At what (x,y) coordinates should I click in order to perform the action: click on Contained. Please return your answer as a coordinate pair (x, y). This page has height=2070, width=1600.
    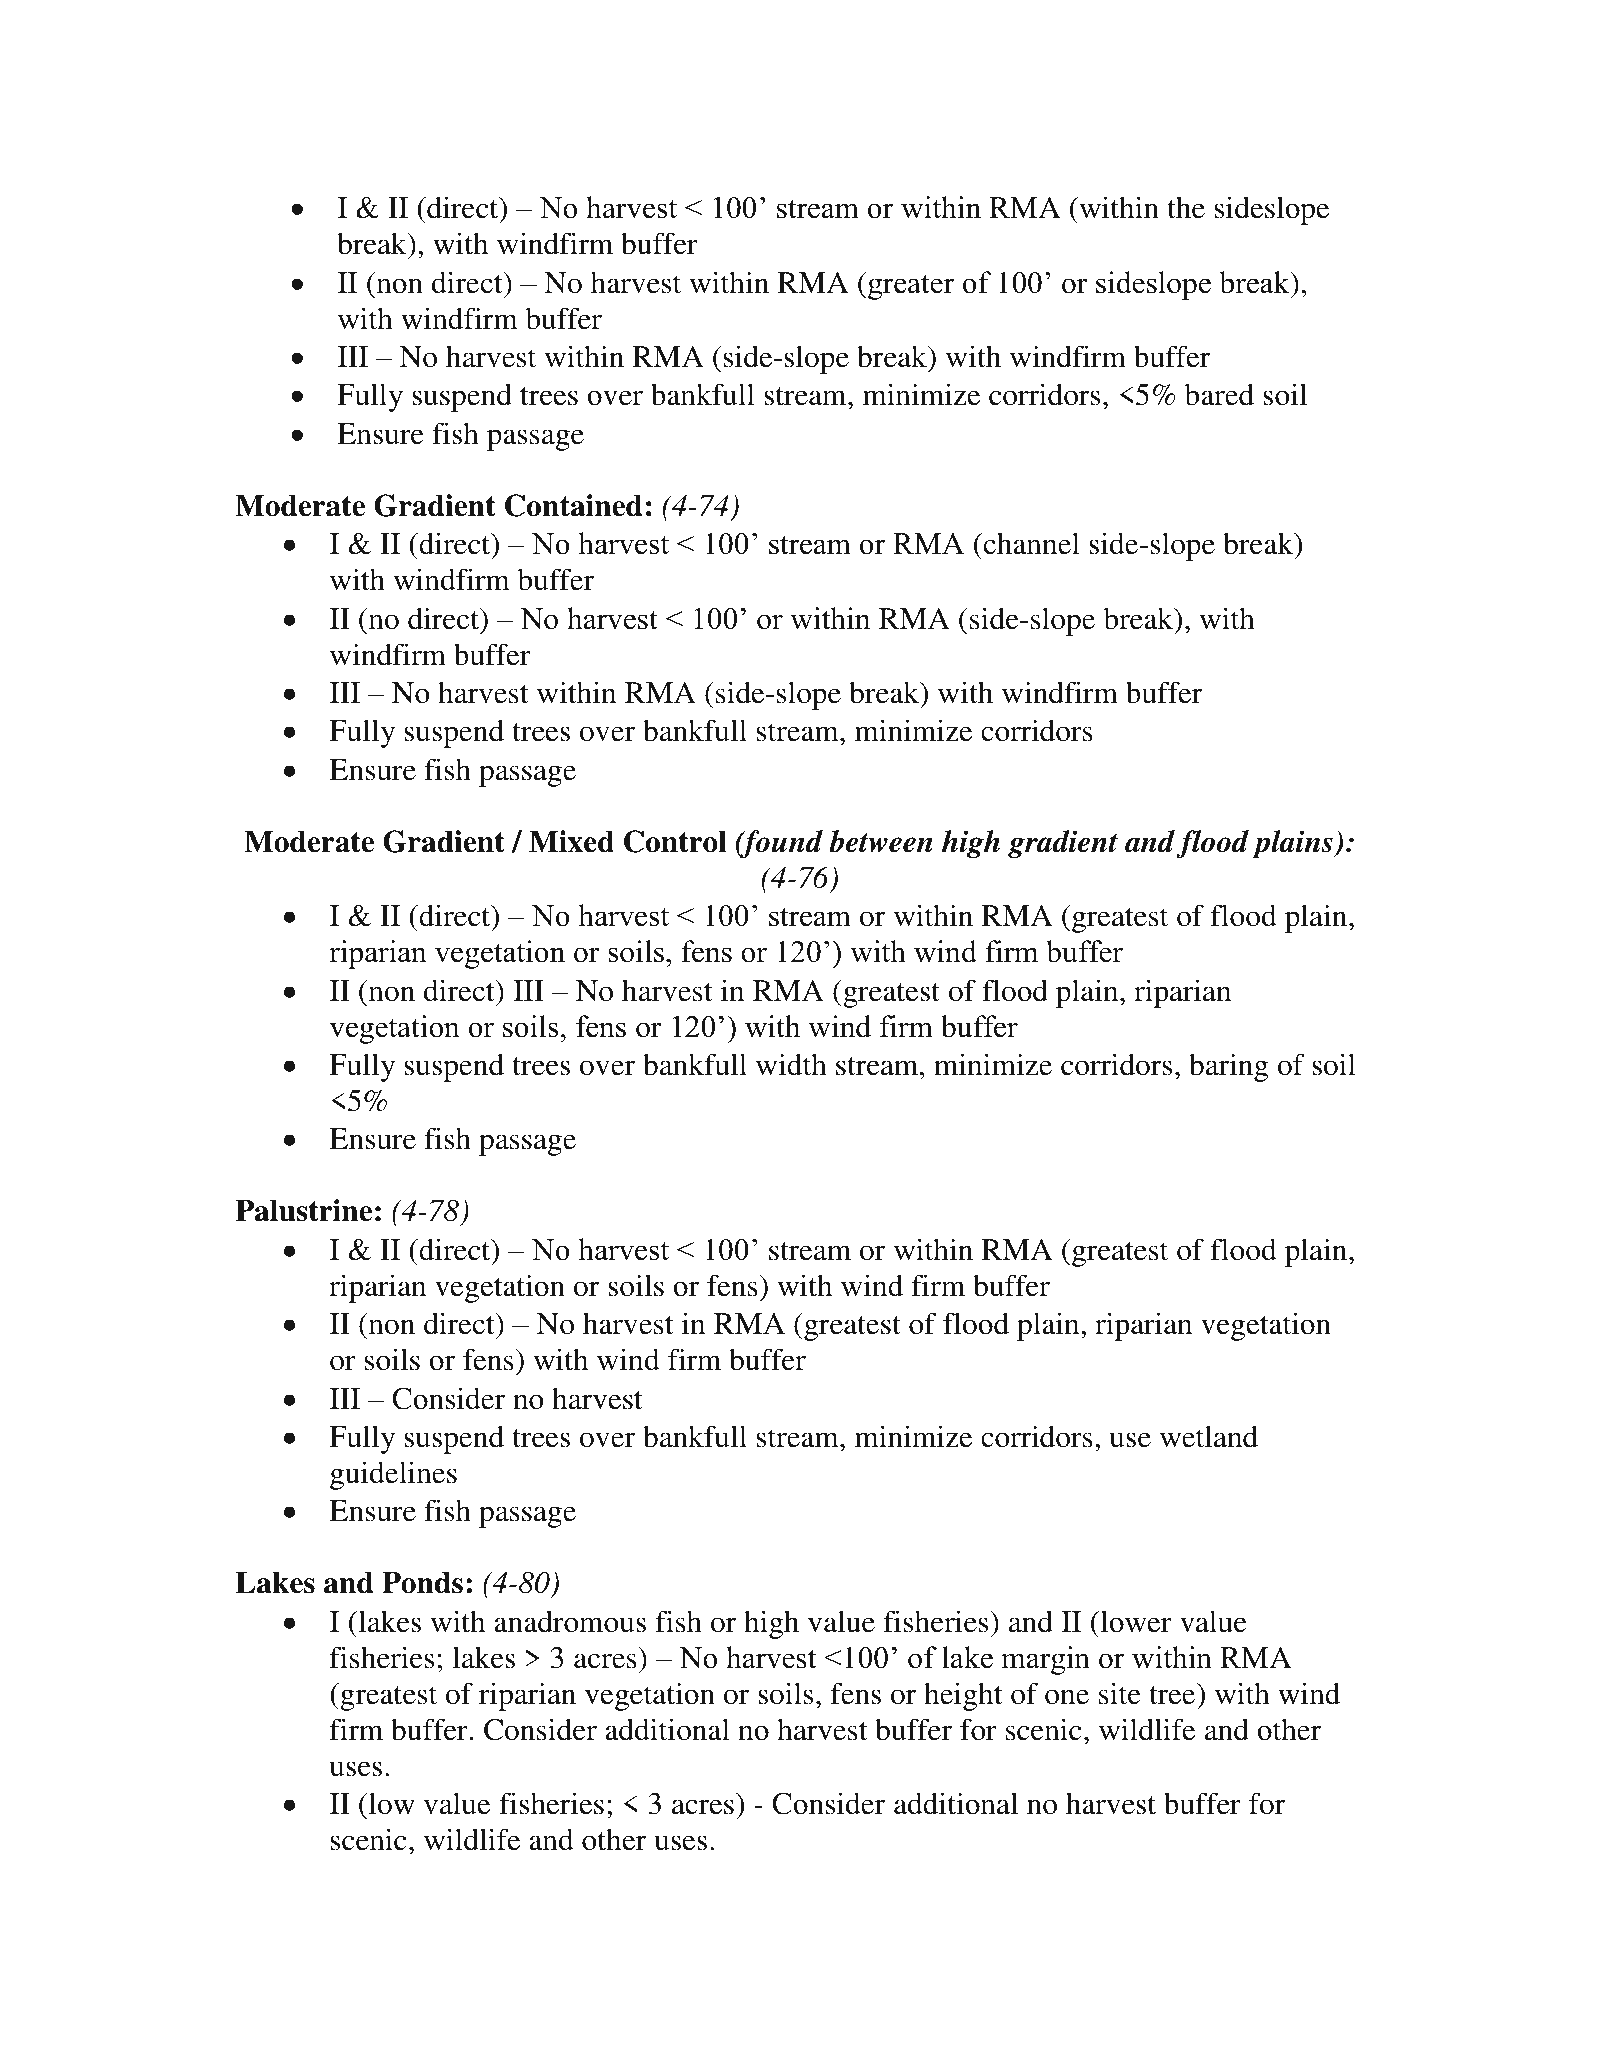
    Looking at the image, I should click on (573, 505).
